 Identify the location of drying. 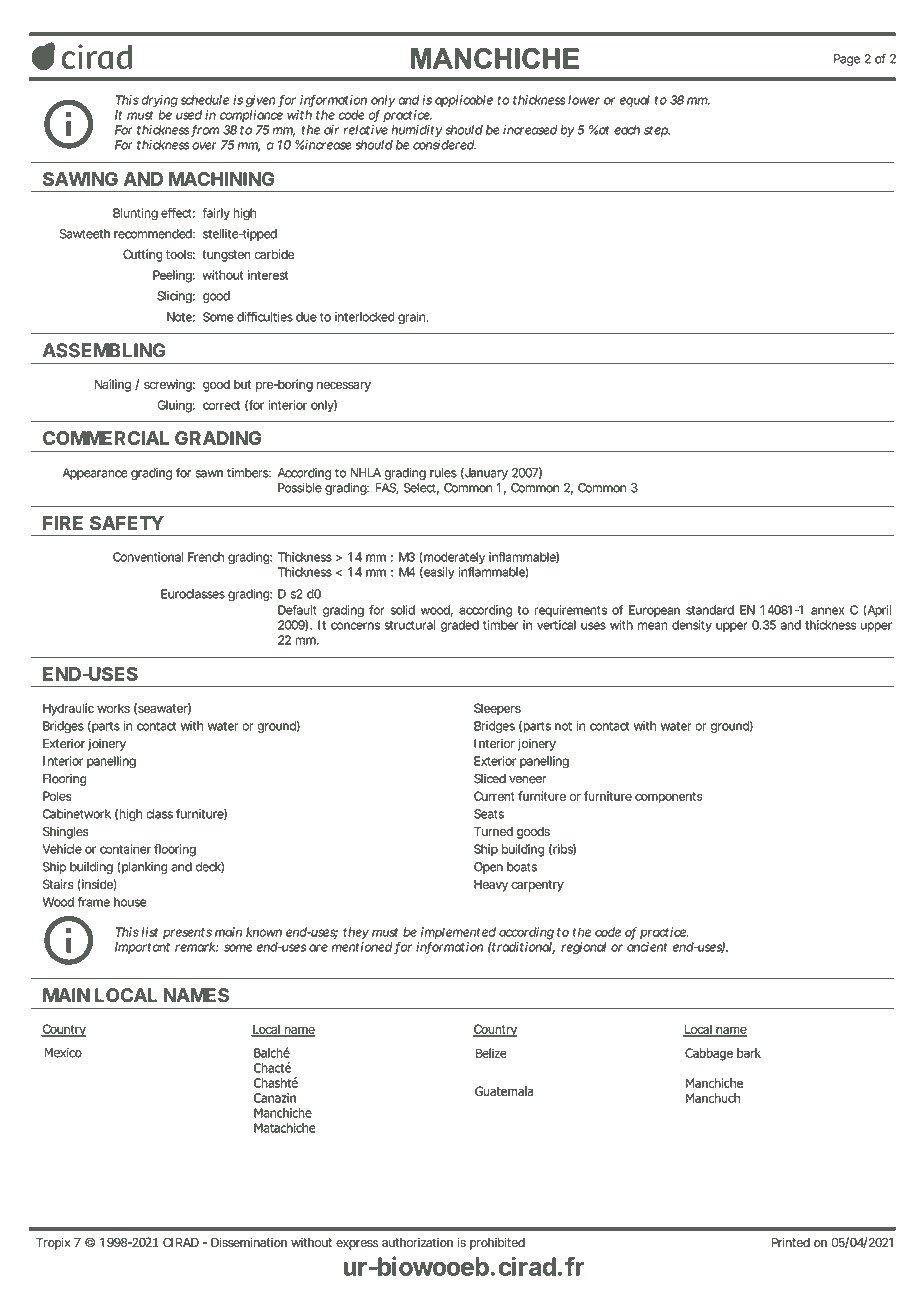
(160, 101).
